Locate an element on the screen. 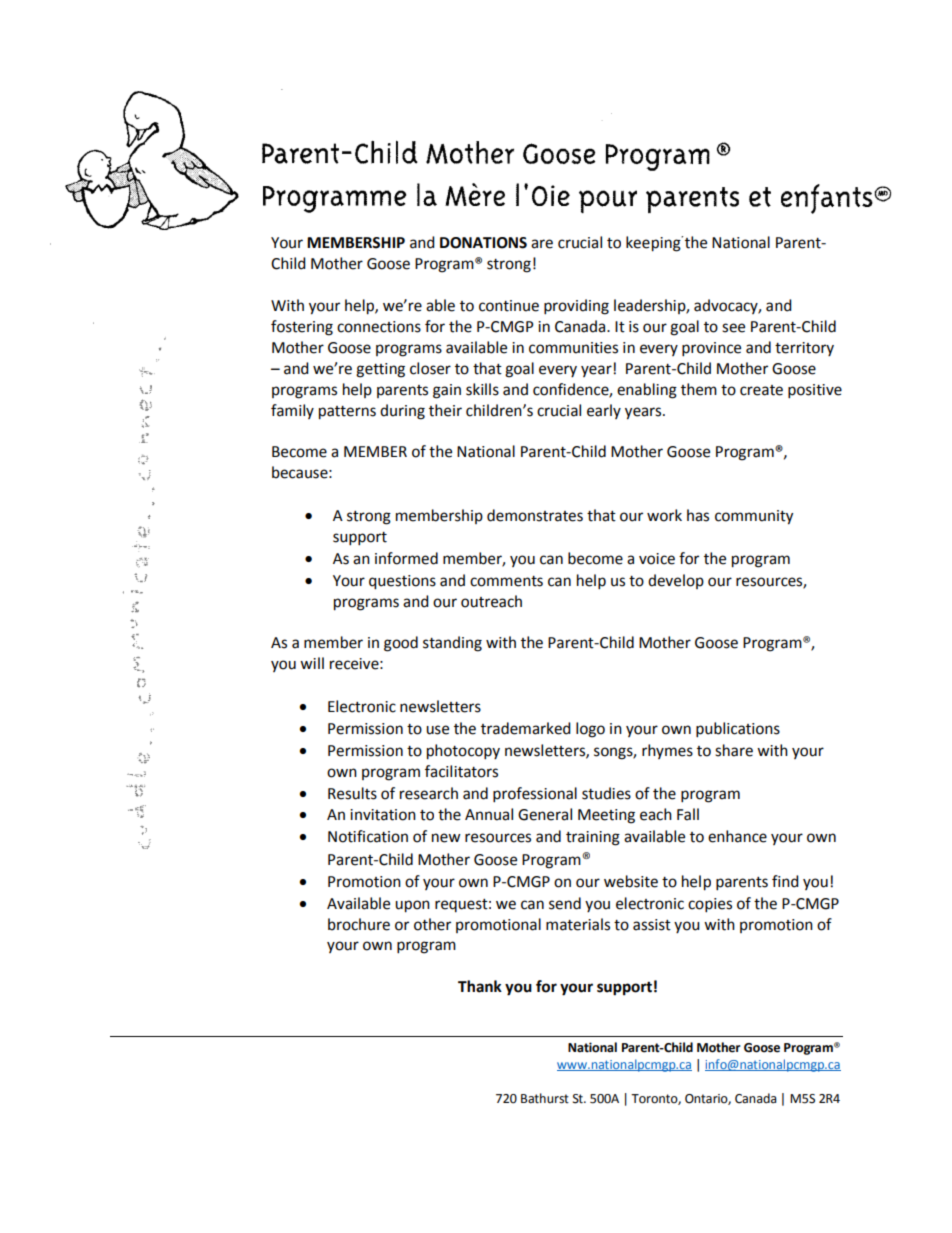 The width and height of the screenshot is (952, 1233). providing is located at coordinates (576, 307).
